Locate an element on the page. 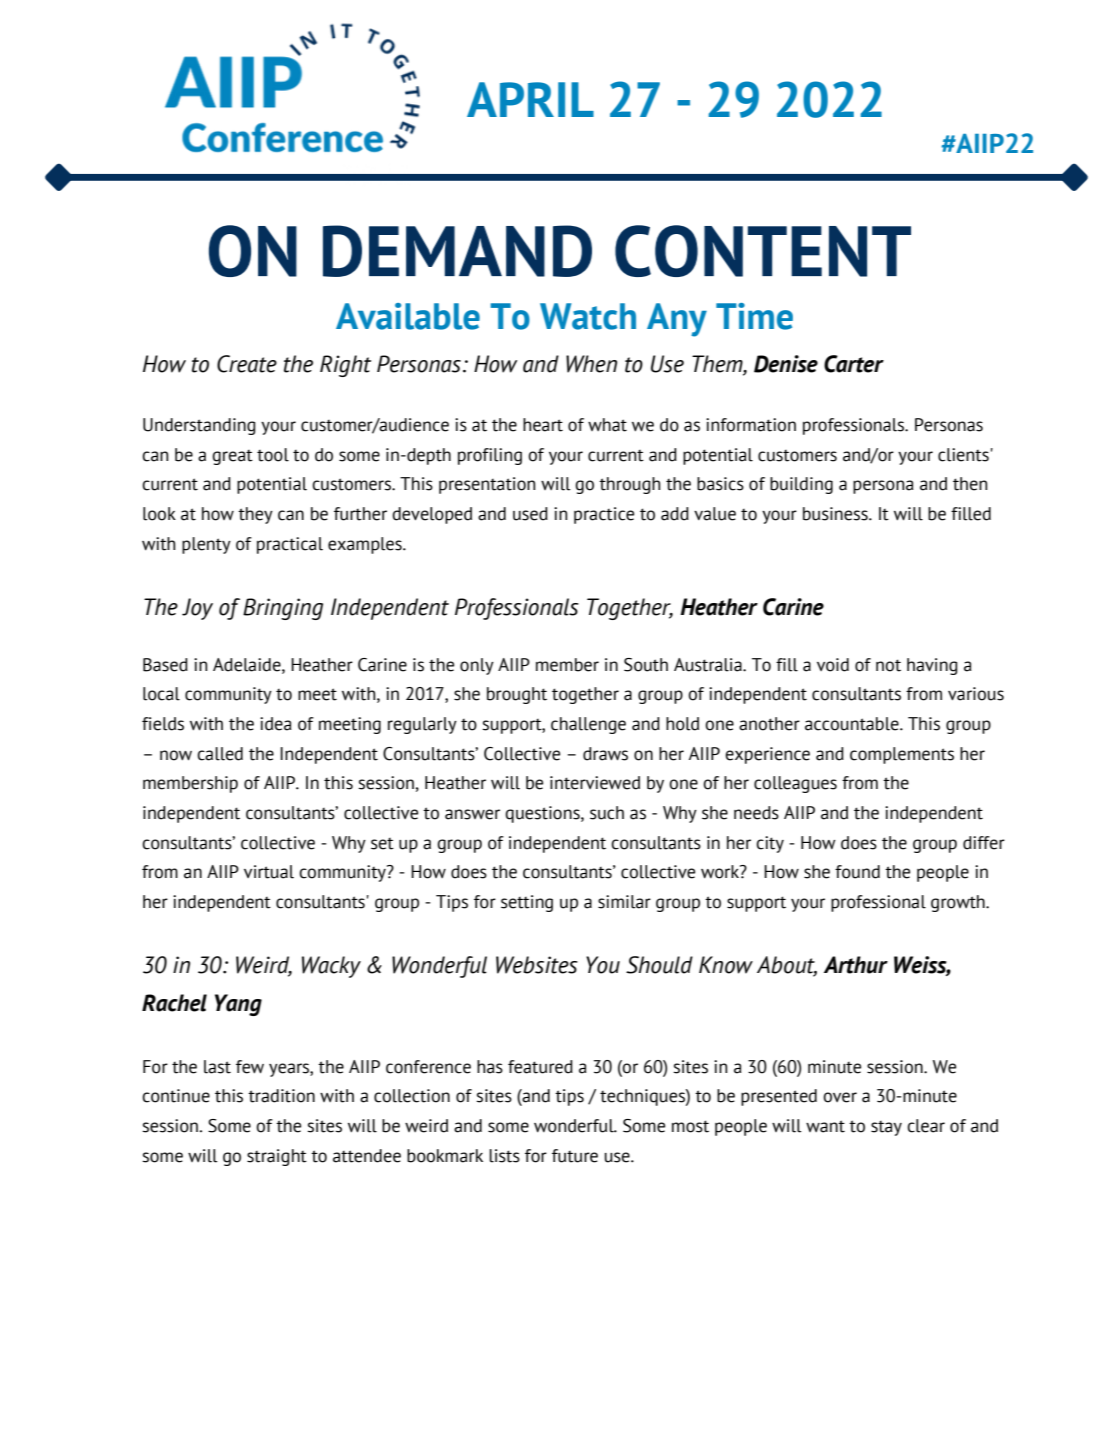  found is located at coordinates (857, 872).
